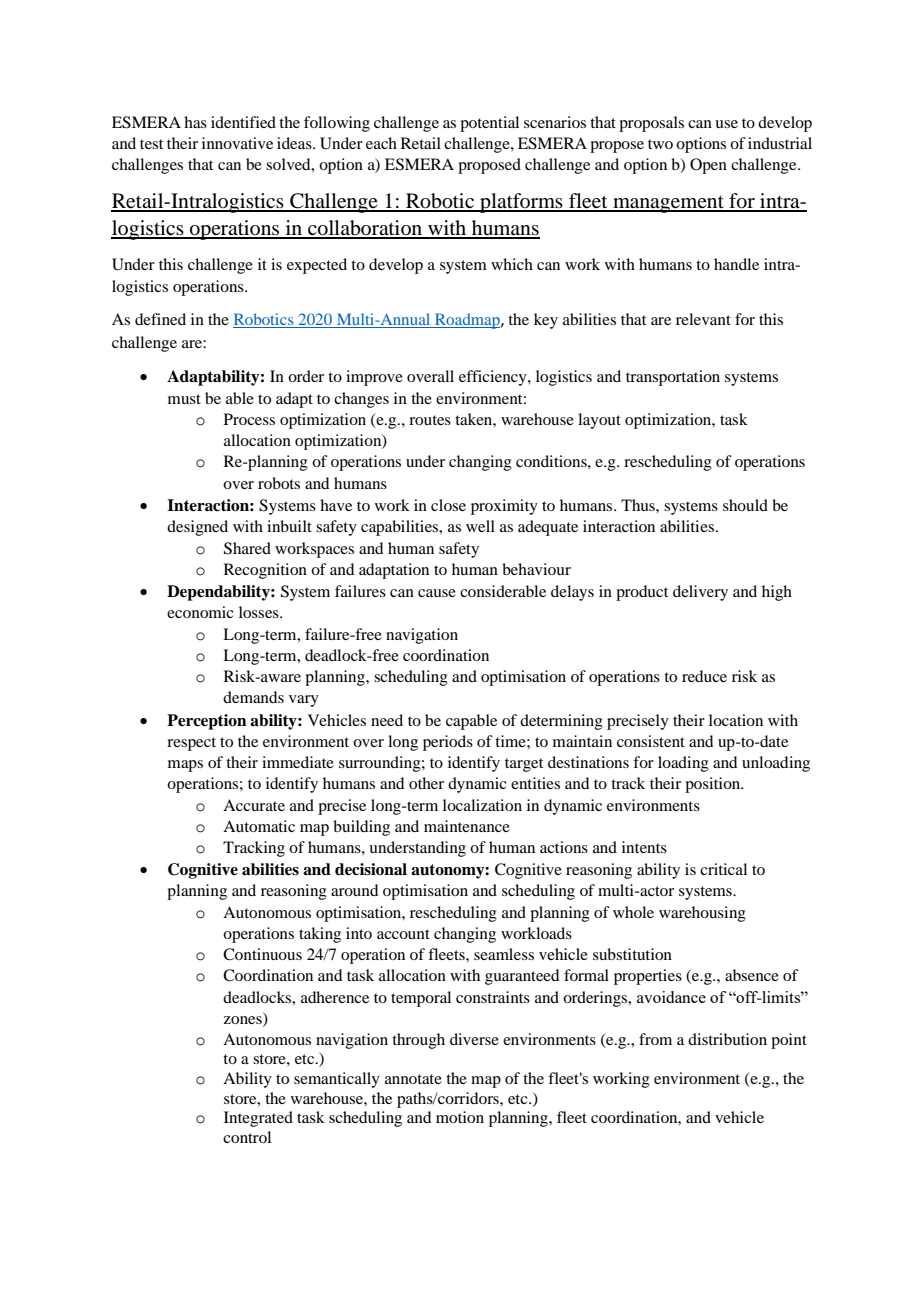  I want to click on seamless, so click(504, 954).
